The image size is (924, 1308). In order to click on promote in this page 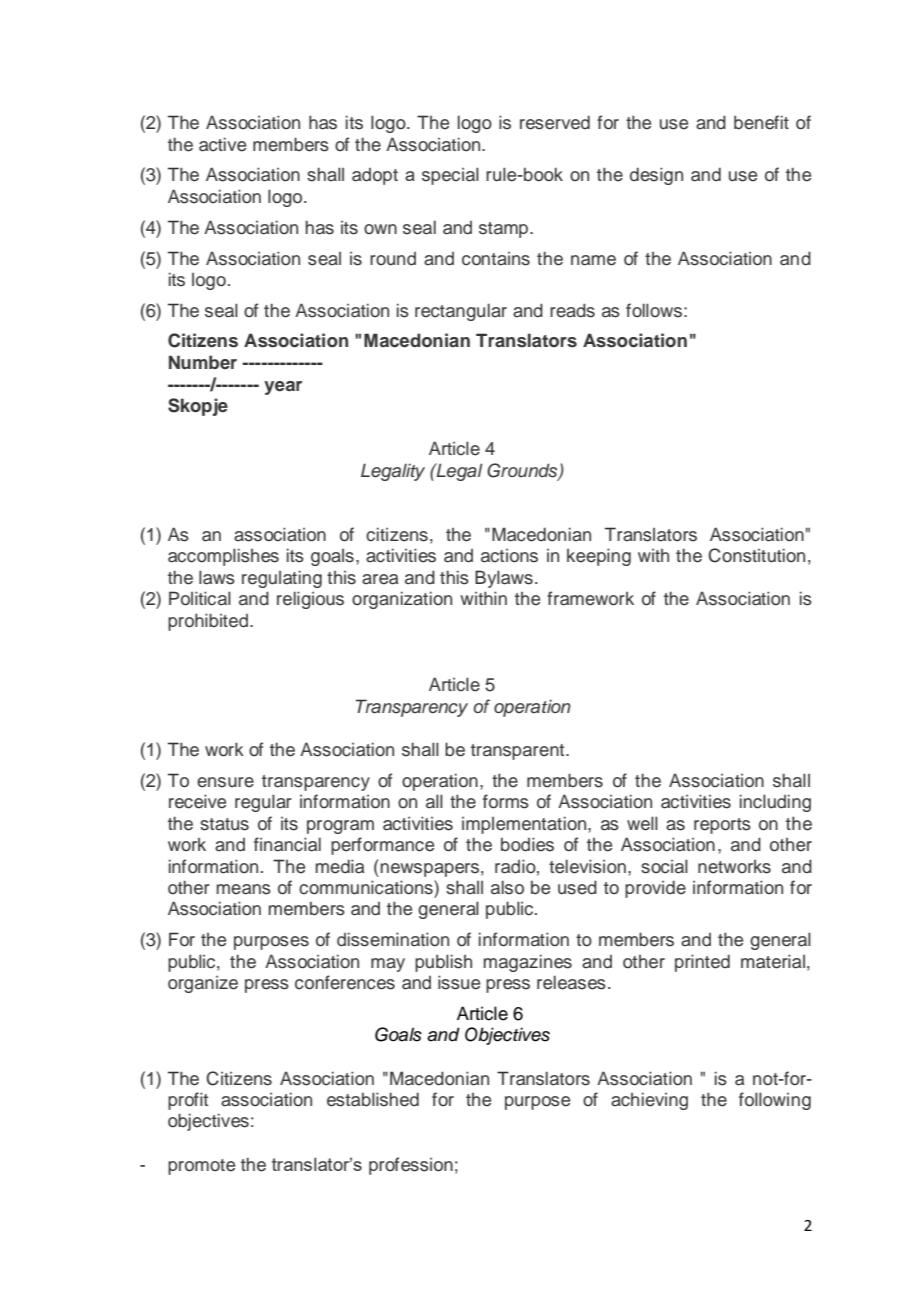, I will do `click(201, 1167)`.
